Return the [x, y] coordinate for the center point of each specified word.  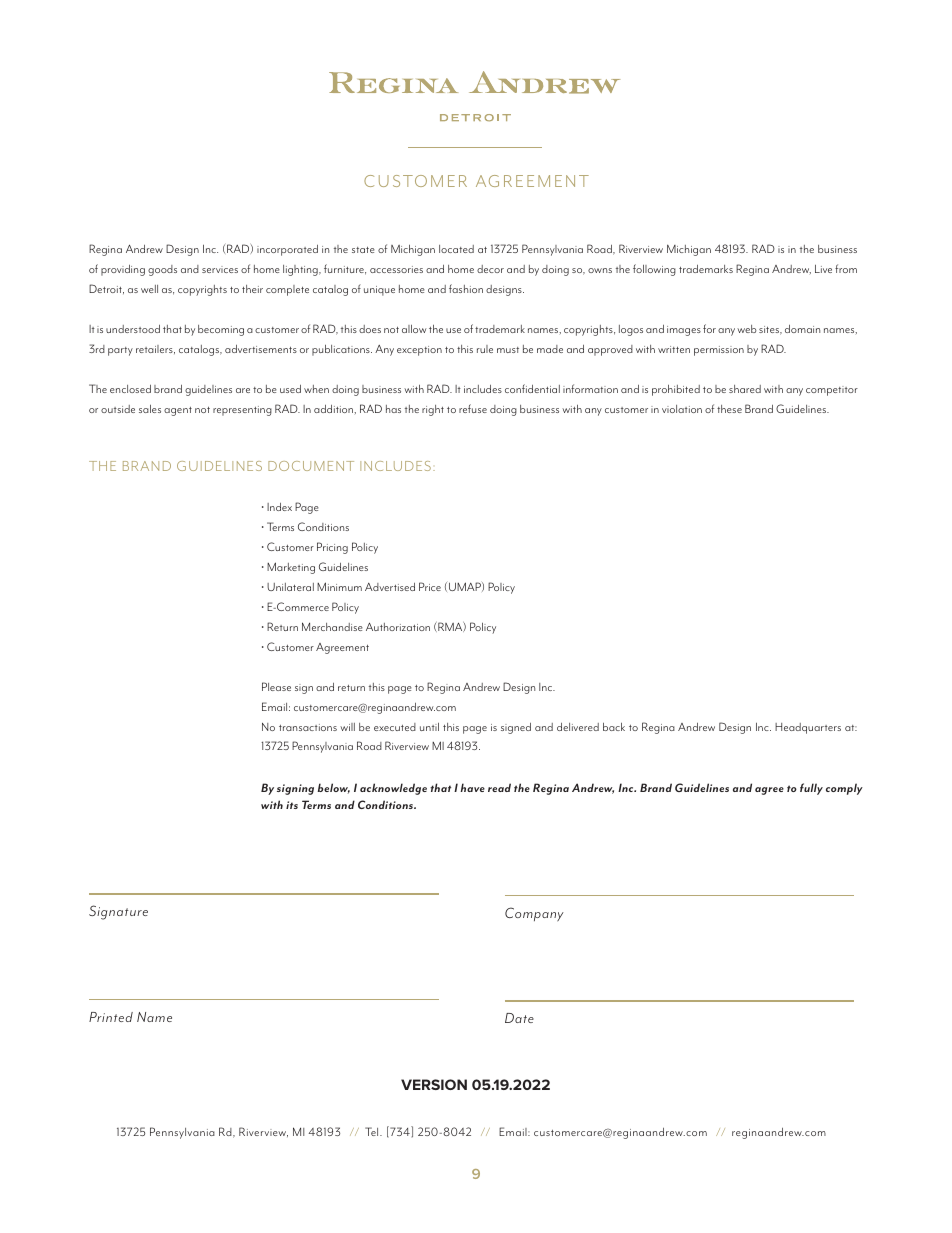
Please [276, 686]
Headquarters [808, 728]
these [729, 409]
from [846, 268]
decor [490, 269]
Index [279, 507]
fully [811, 789]
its [292, 805]
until [429, 727]
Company [534, 914]
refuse [473, 408]
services [220, 269]
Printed [111, 1017]
